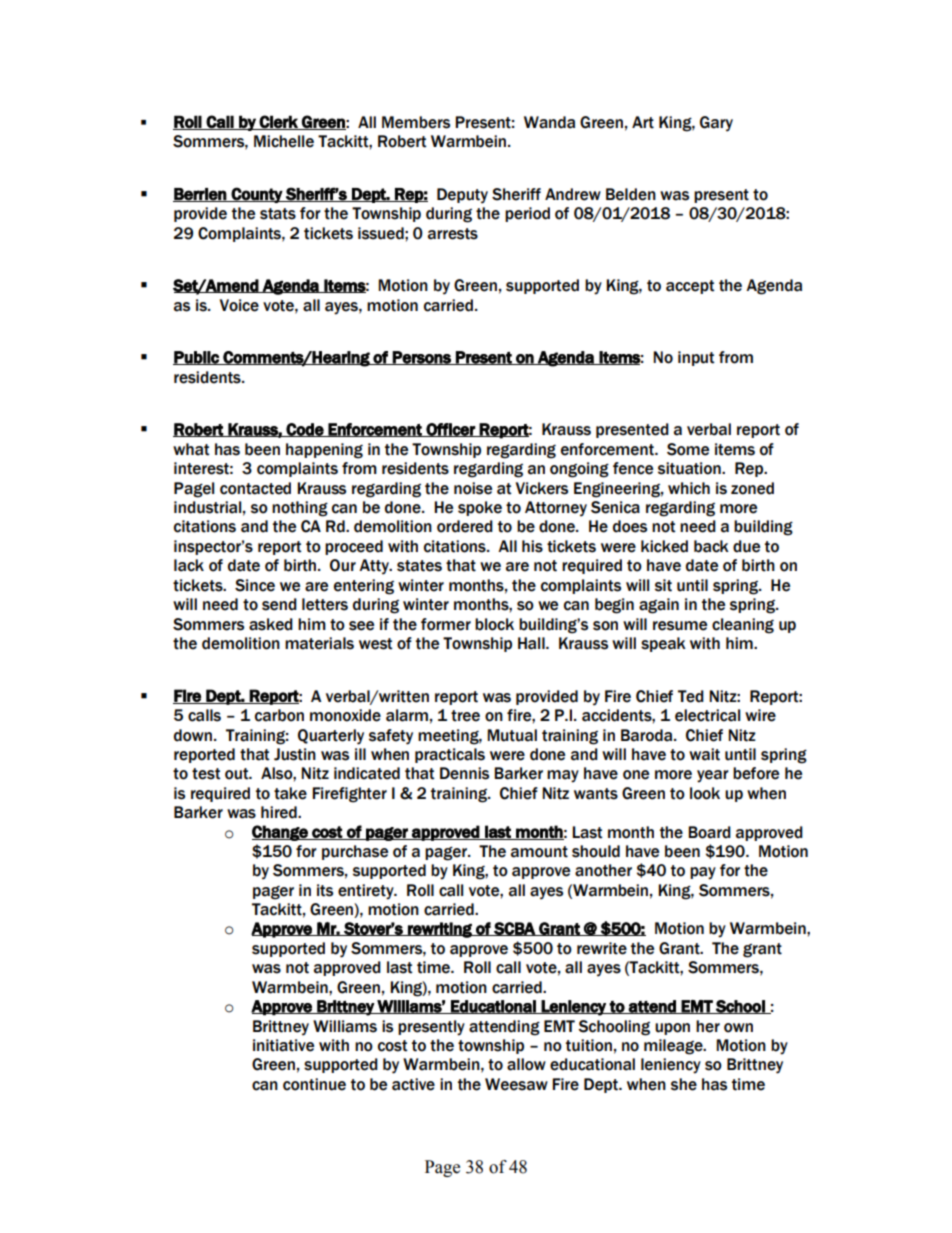 The image size is (952, 1233). I want to click on Michelle, so click(284, 141).
